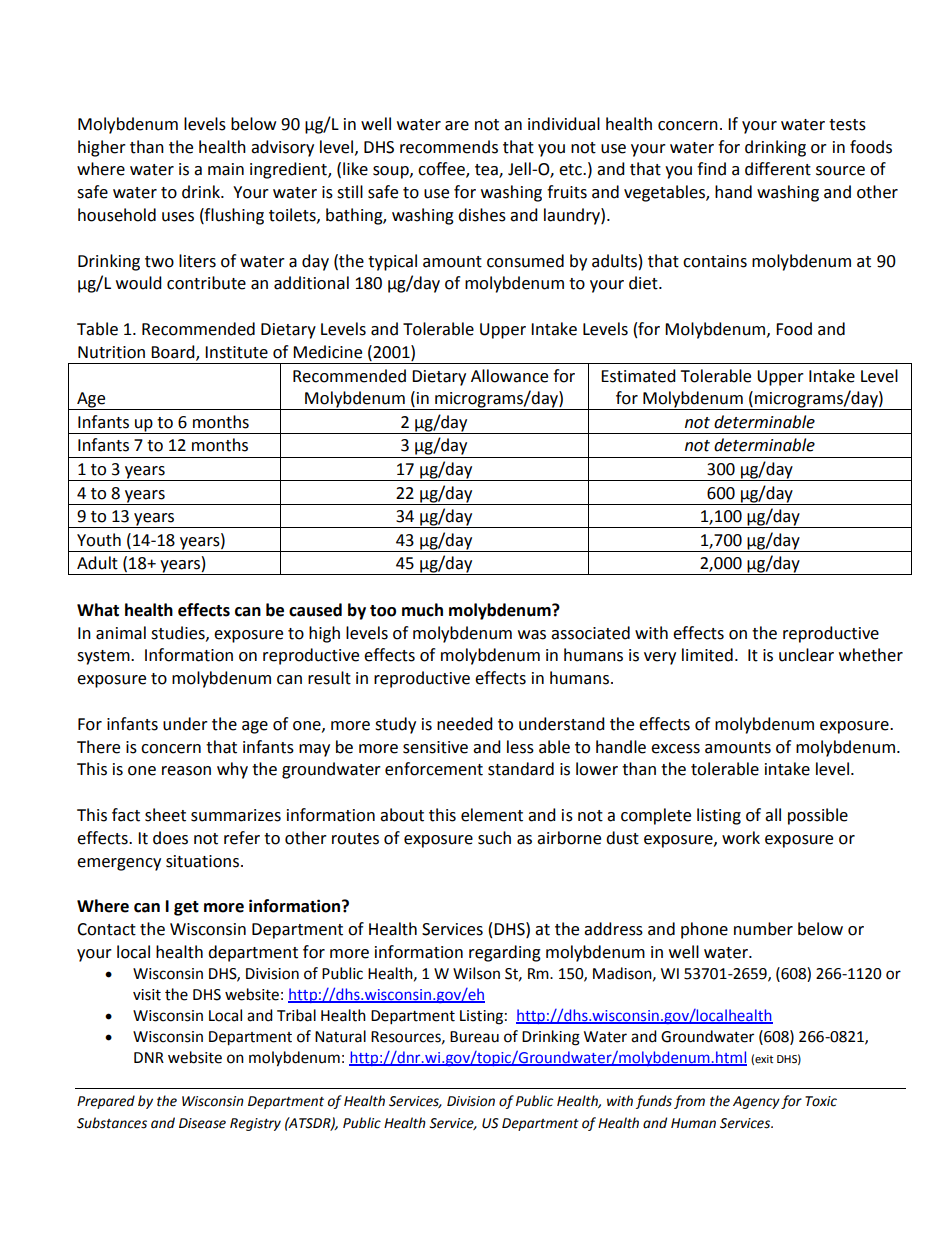 The height and width of the screenshot is (1233, 952). I want to click on Board, so click(174, 353).
